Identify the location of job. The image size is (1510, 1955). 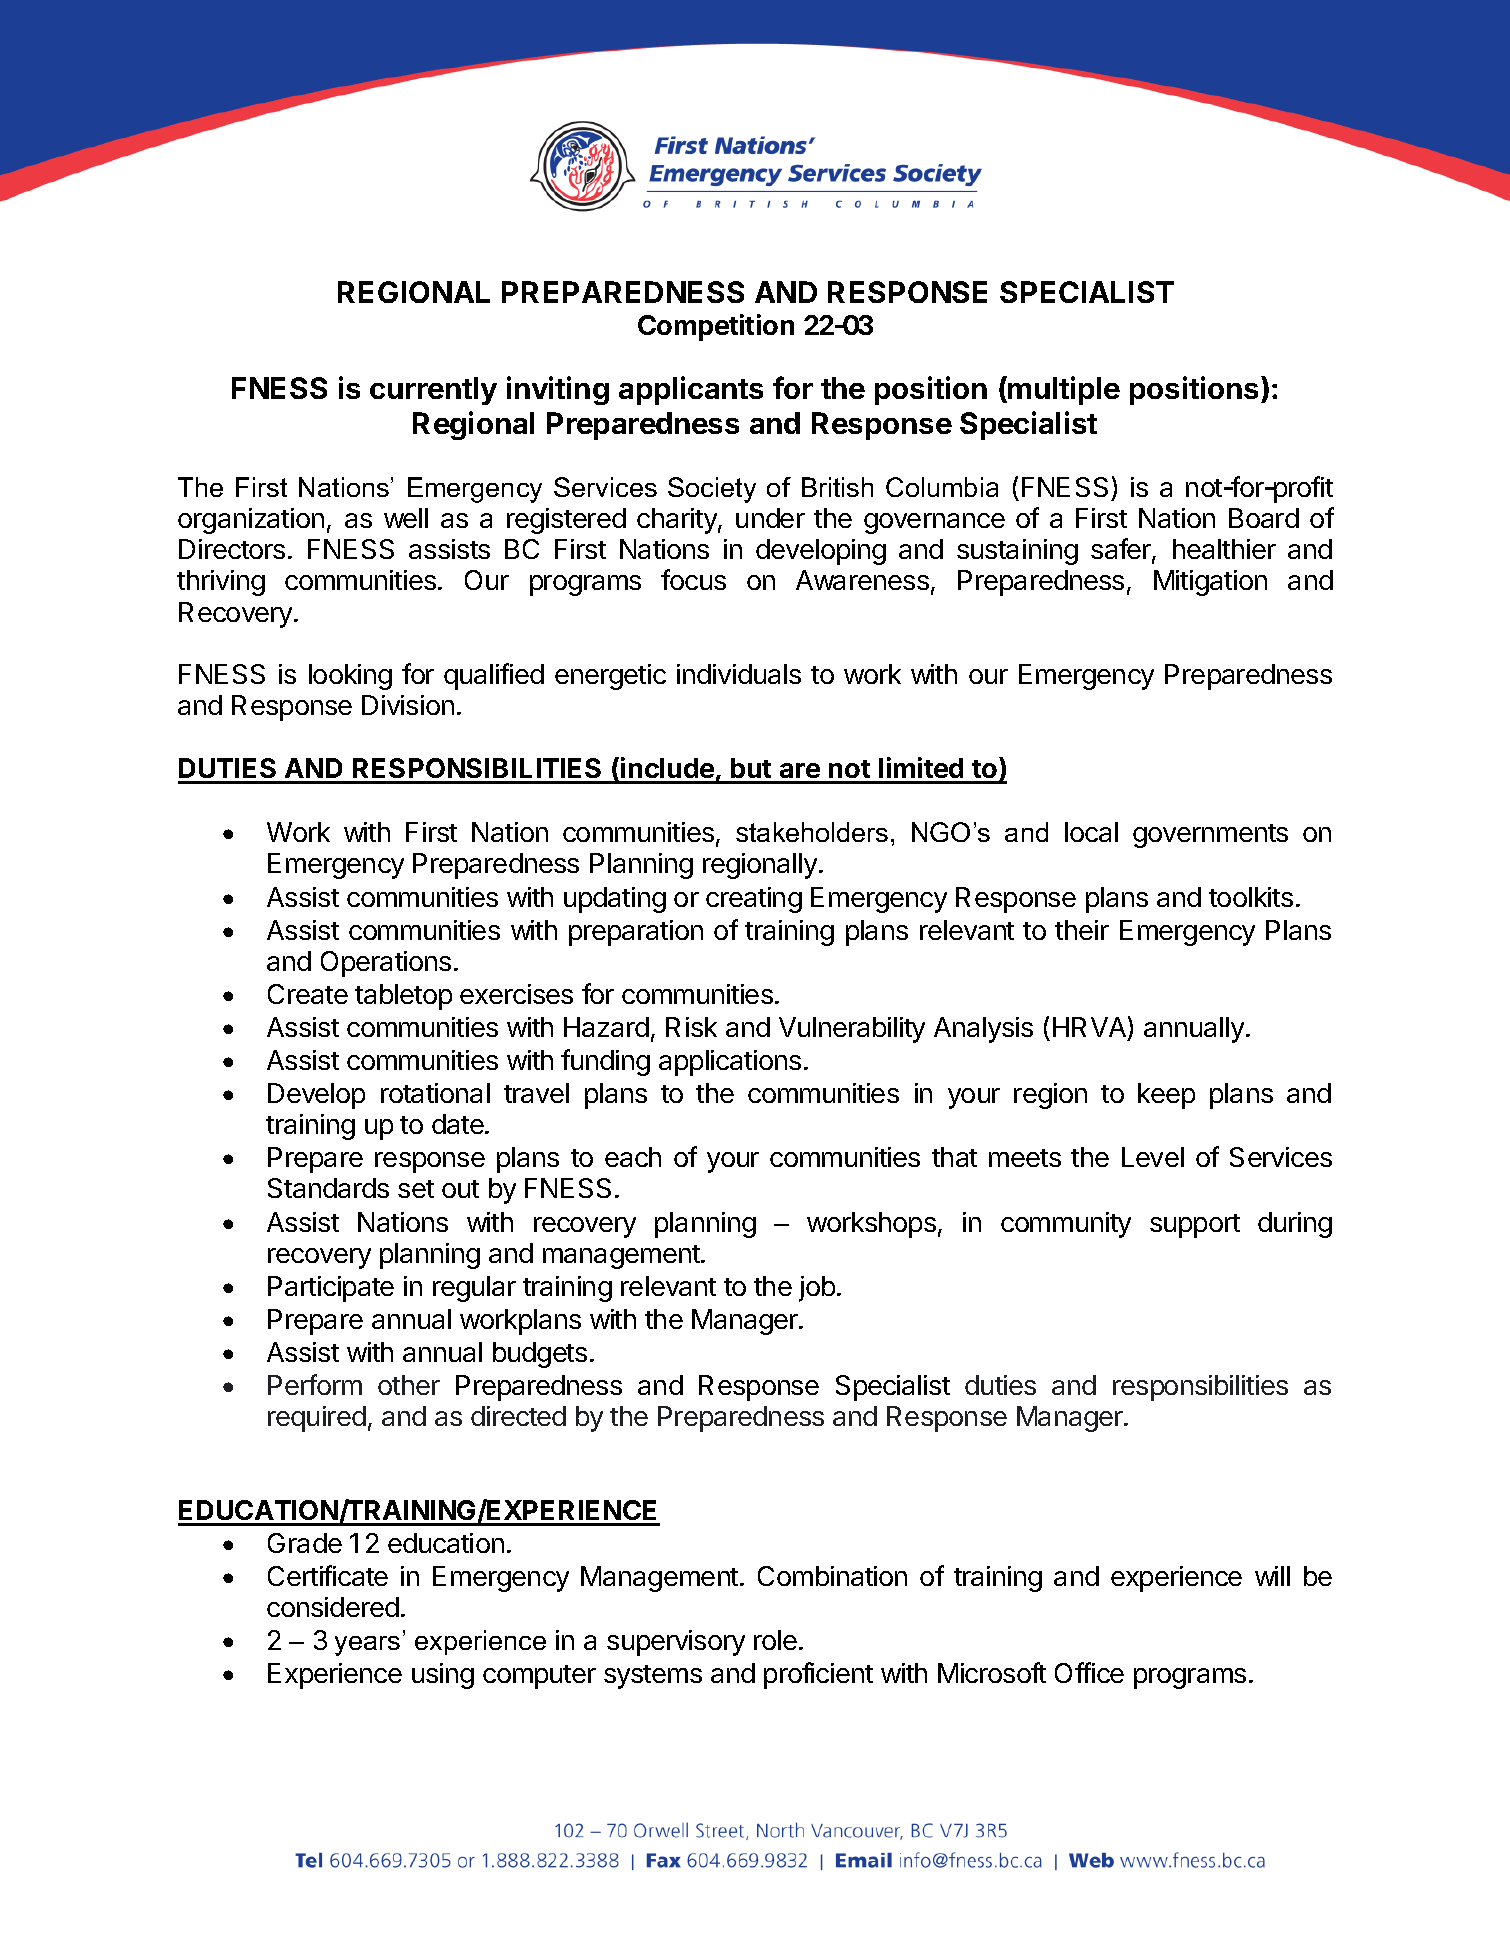
(817, 1289).
